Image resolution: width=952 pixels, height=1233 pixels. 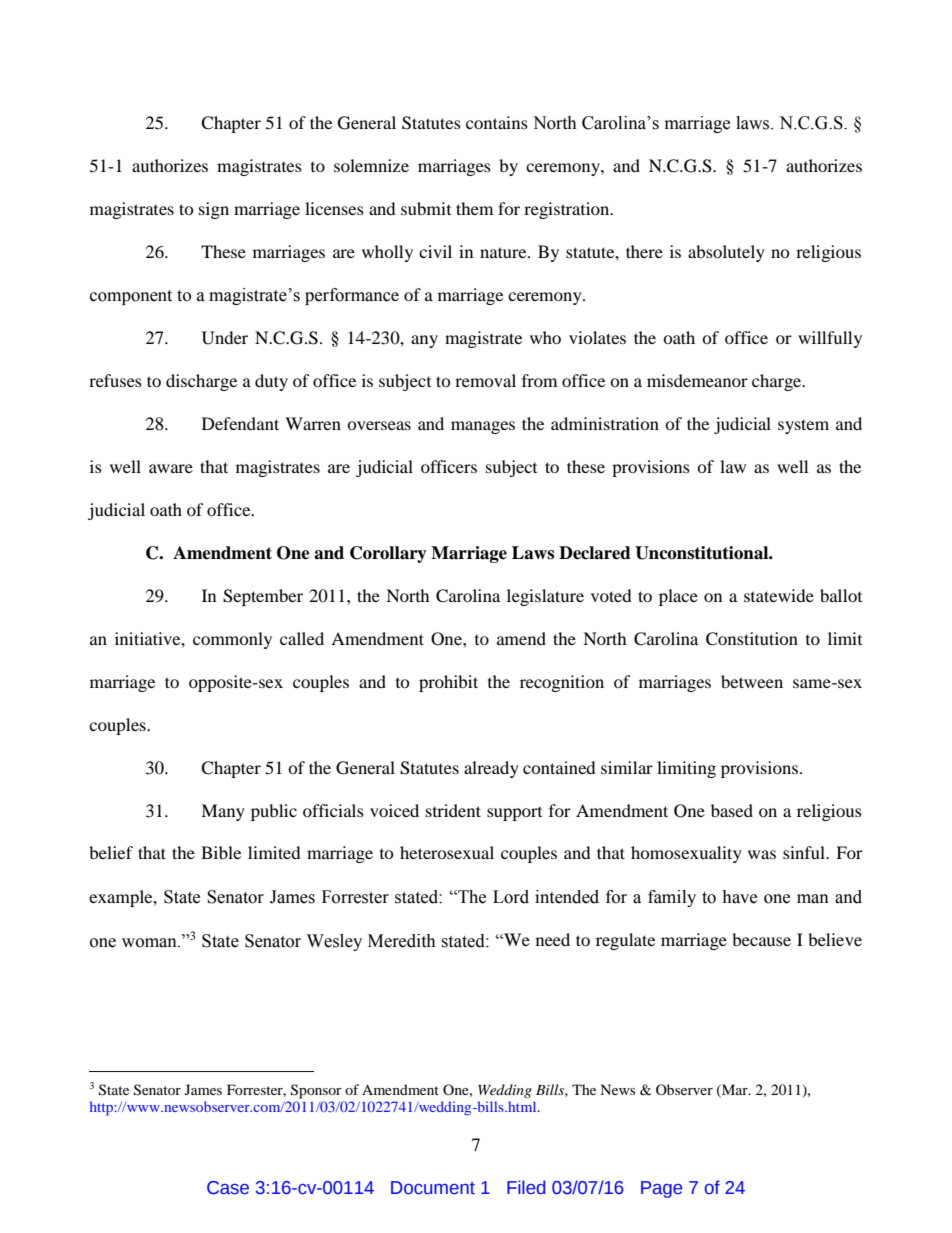 I want to click on Document, so click(x=433, y=1188).
